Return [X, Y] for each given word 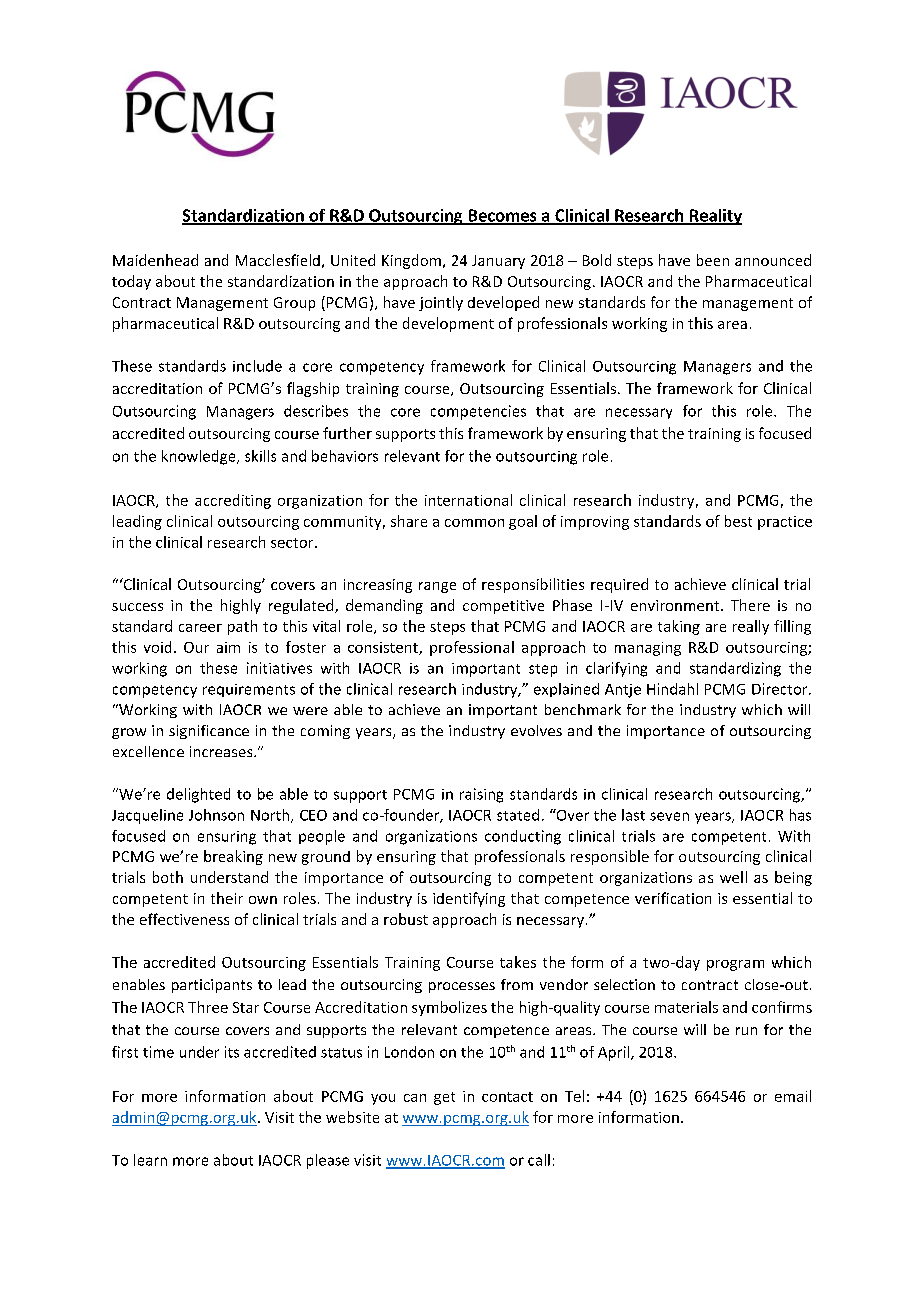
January [498, 262]
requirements [249, 690]
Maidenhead [155, 260]
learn [150, 1160]
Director [781, 689]
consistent [384, 648]
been [713, 260]
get [444, 1098]
